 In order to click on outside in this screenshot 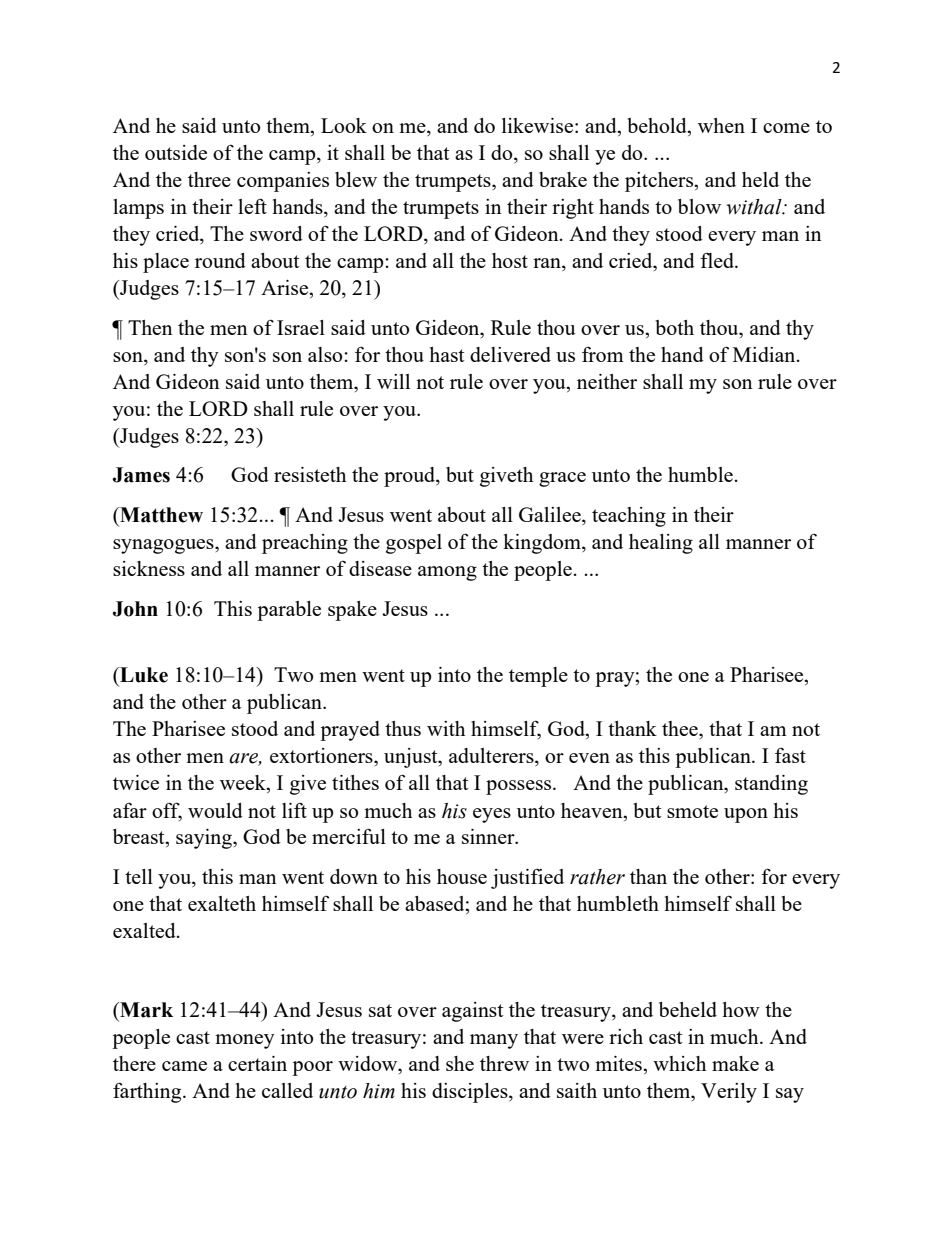, I will do `click(176, 152)`.
